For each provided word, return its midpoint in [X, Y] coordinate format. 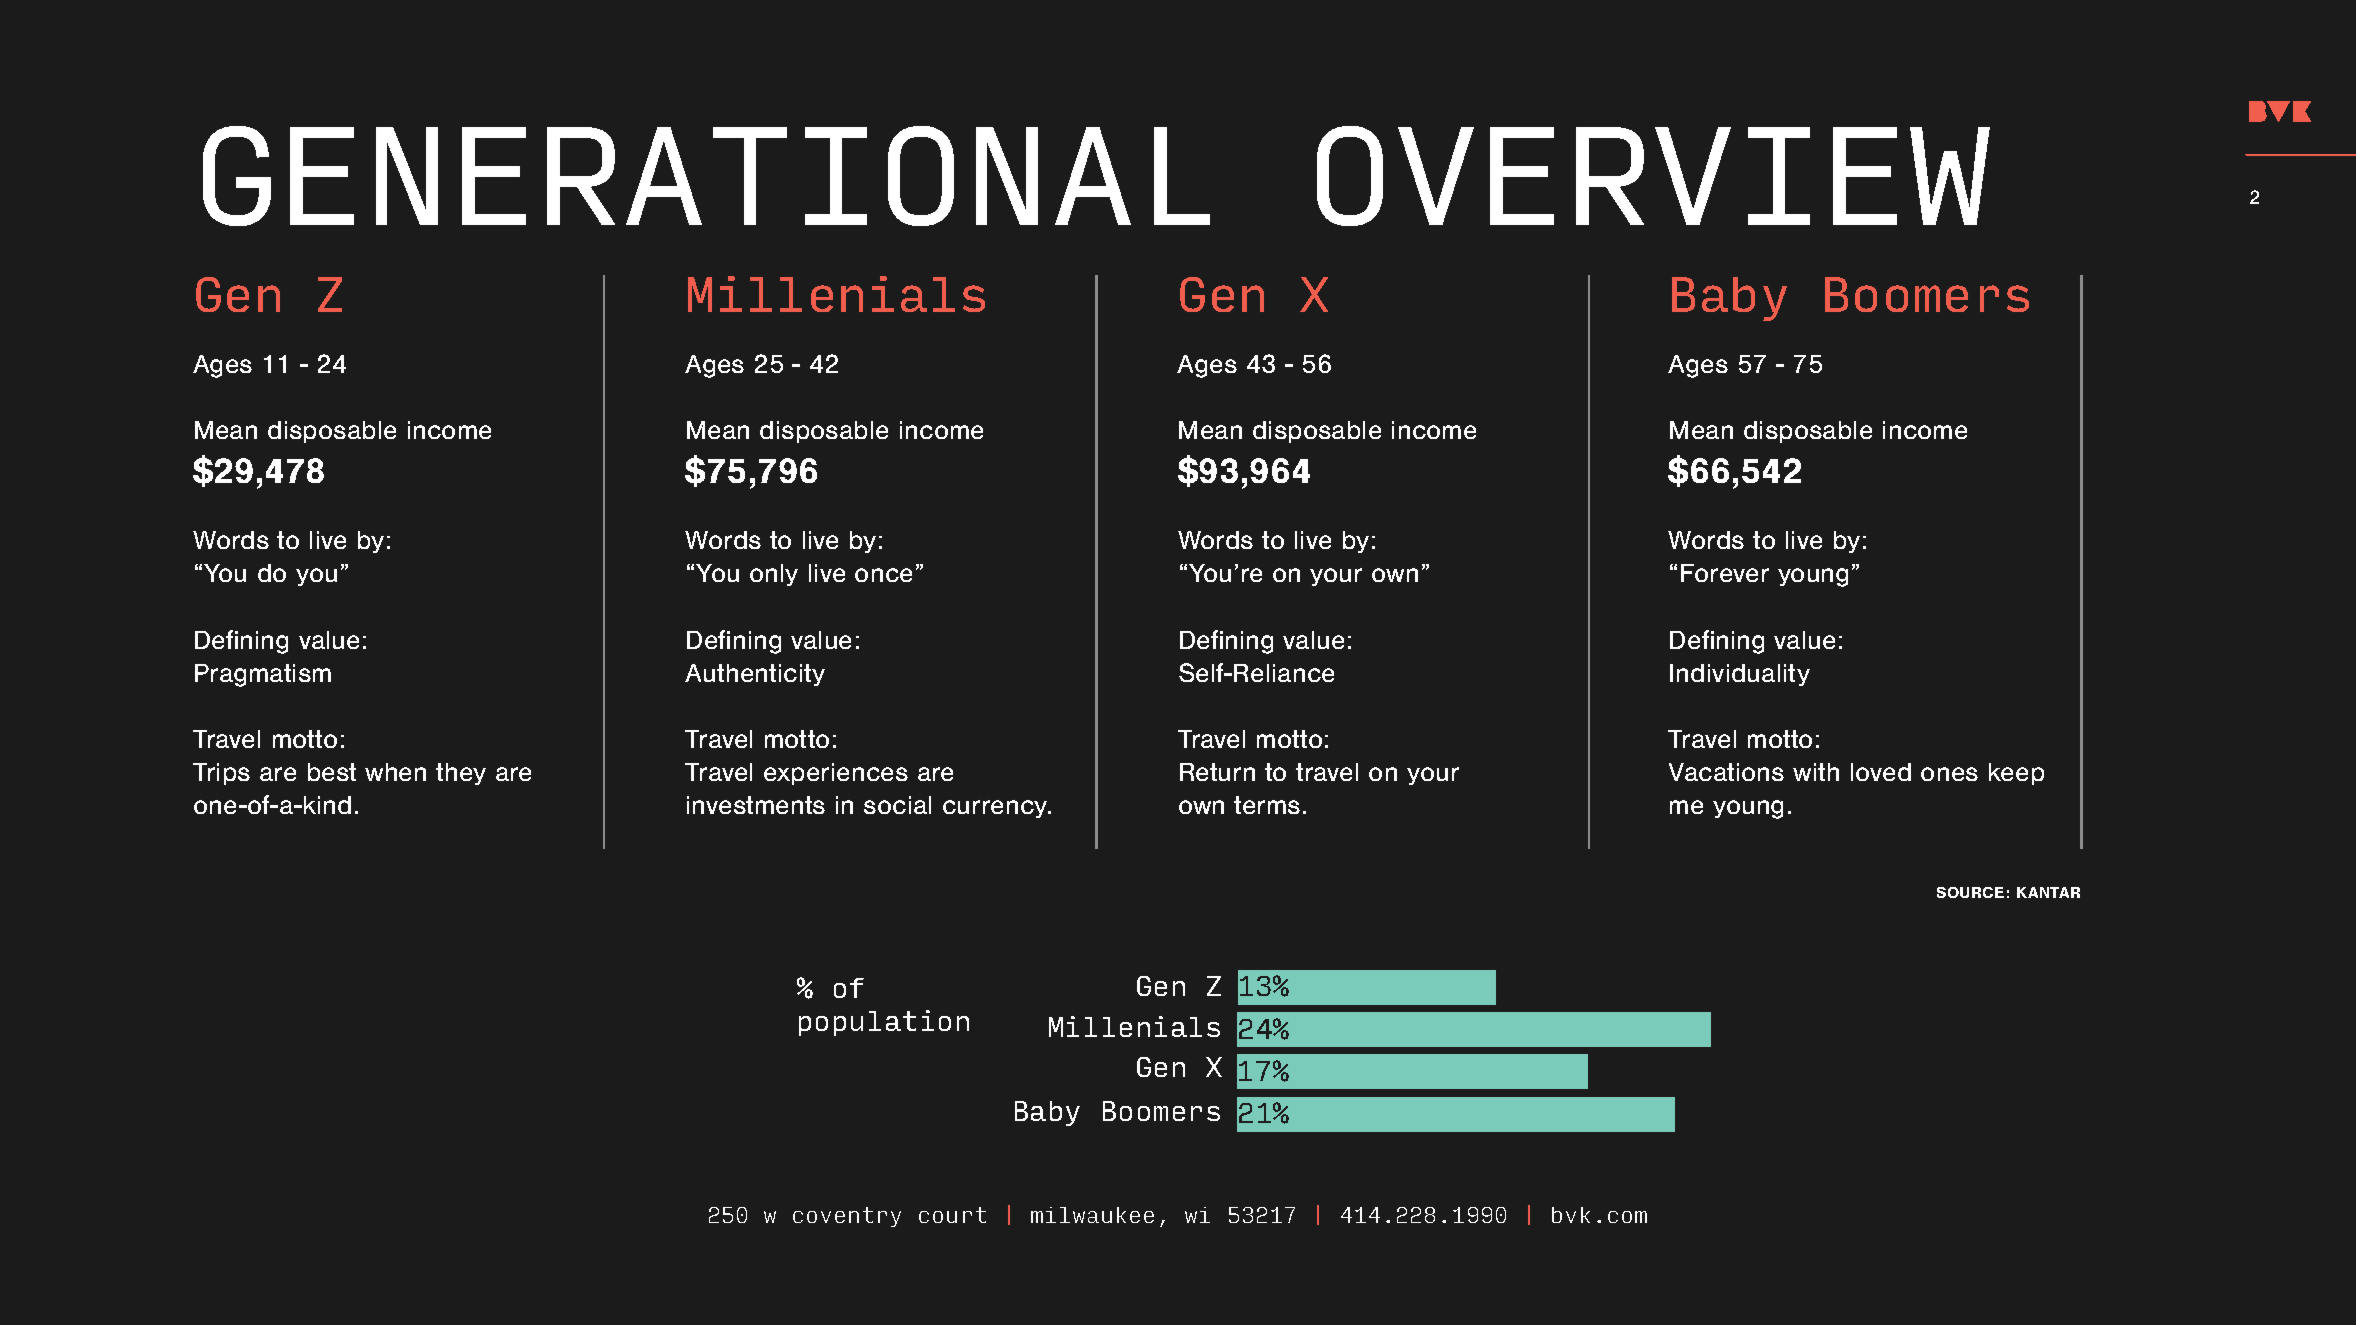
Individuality [1740, 675]
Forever [1725, 573]
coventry [847, 1217]
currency [996, 809]
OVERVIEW [1653, 176]
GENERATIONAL [706, 176]
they [461, 774]
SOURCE [1970, 892]
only [774, 575]
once [883, 575]
